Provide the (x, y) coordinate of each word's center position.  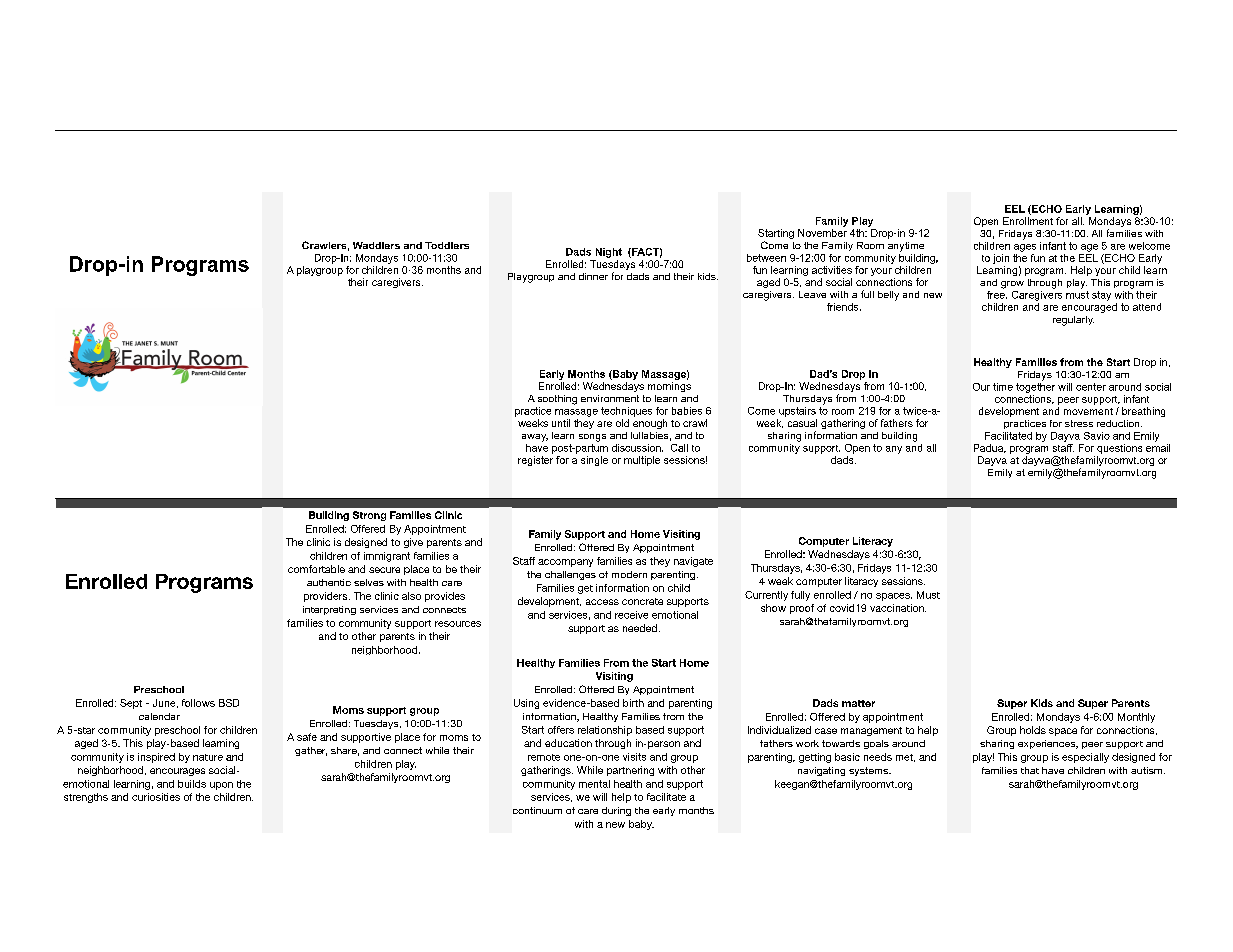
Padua (990, 448)
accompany (565, 563)
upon (221, 786)
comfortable (316, 569)
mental (594, 784)
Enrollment (1028, 221)
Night (609, 253)
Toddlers (447, 245)
